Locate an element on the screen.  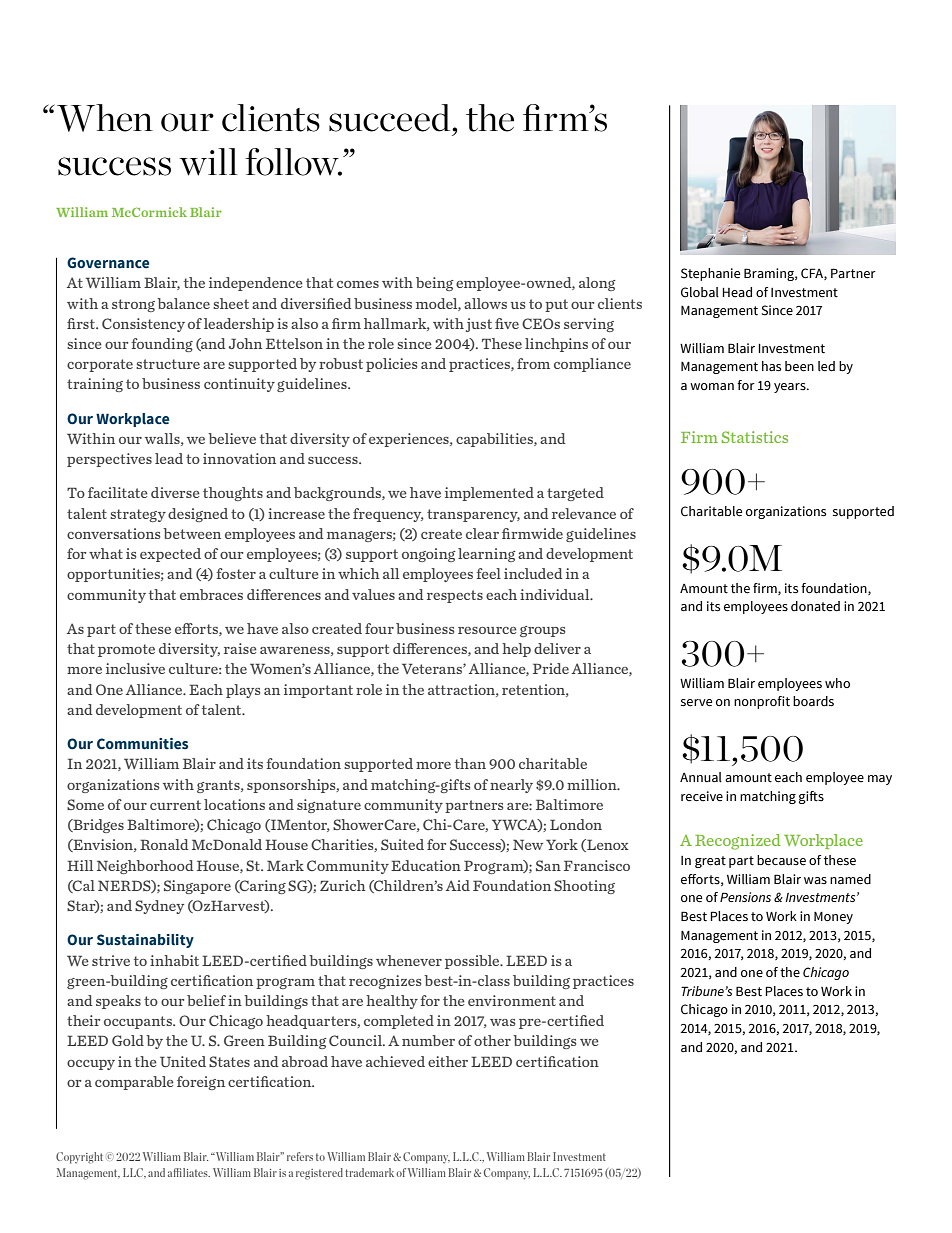
Aid is located at coordinates (458, 885).
